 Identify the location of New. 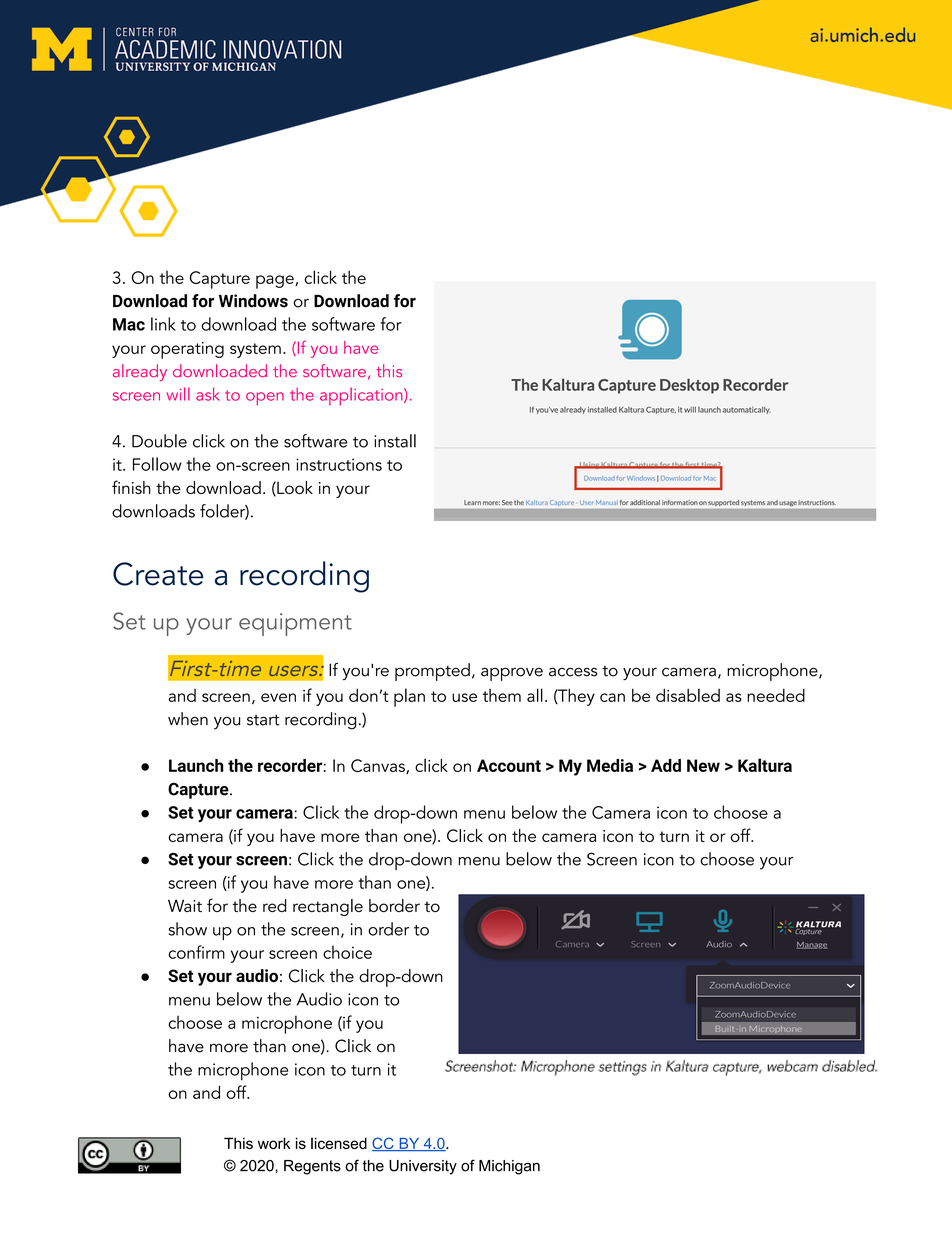
(703, 765).
